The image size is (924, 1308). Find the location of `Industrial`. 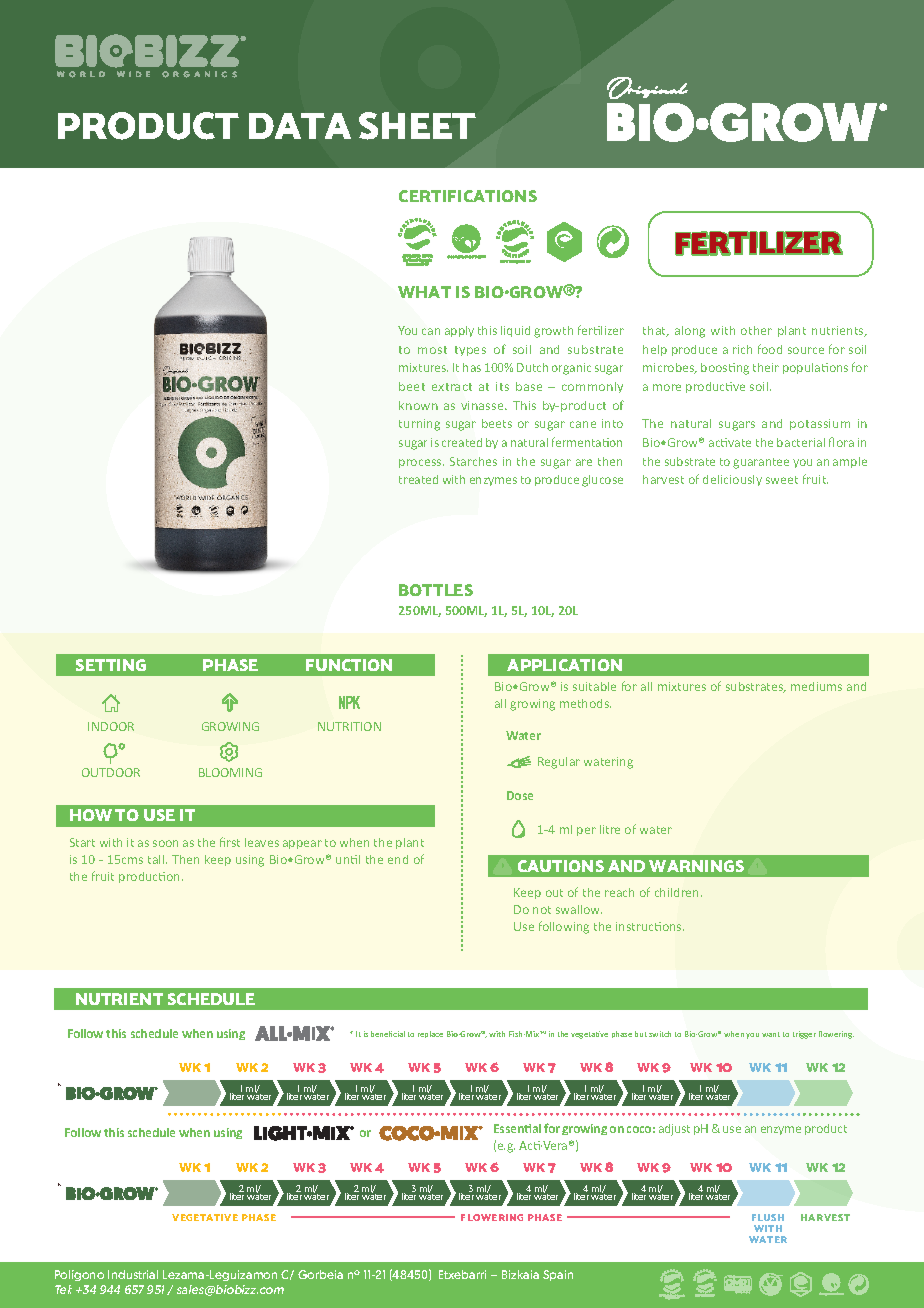

Industrial is located at coordinates (133, 1274).
